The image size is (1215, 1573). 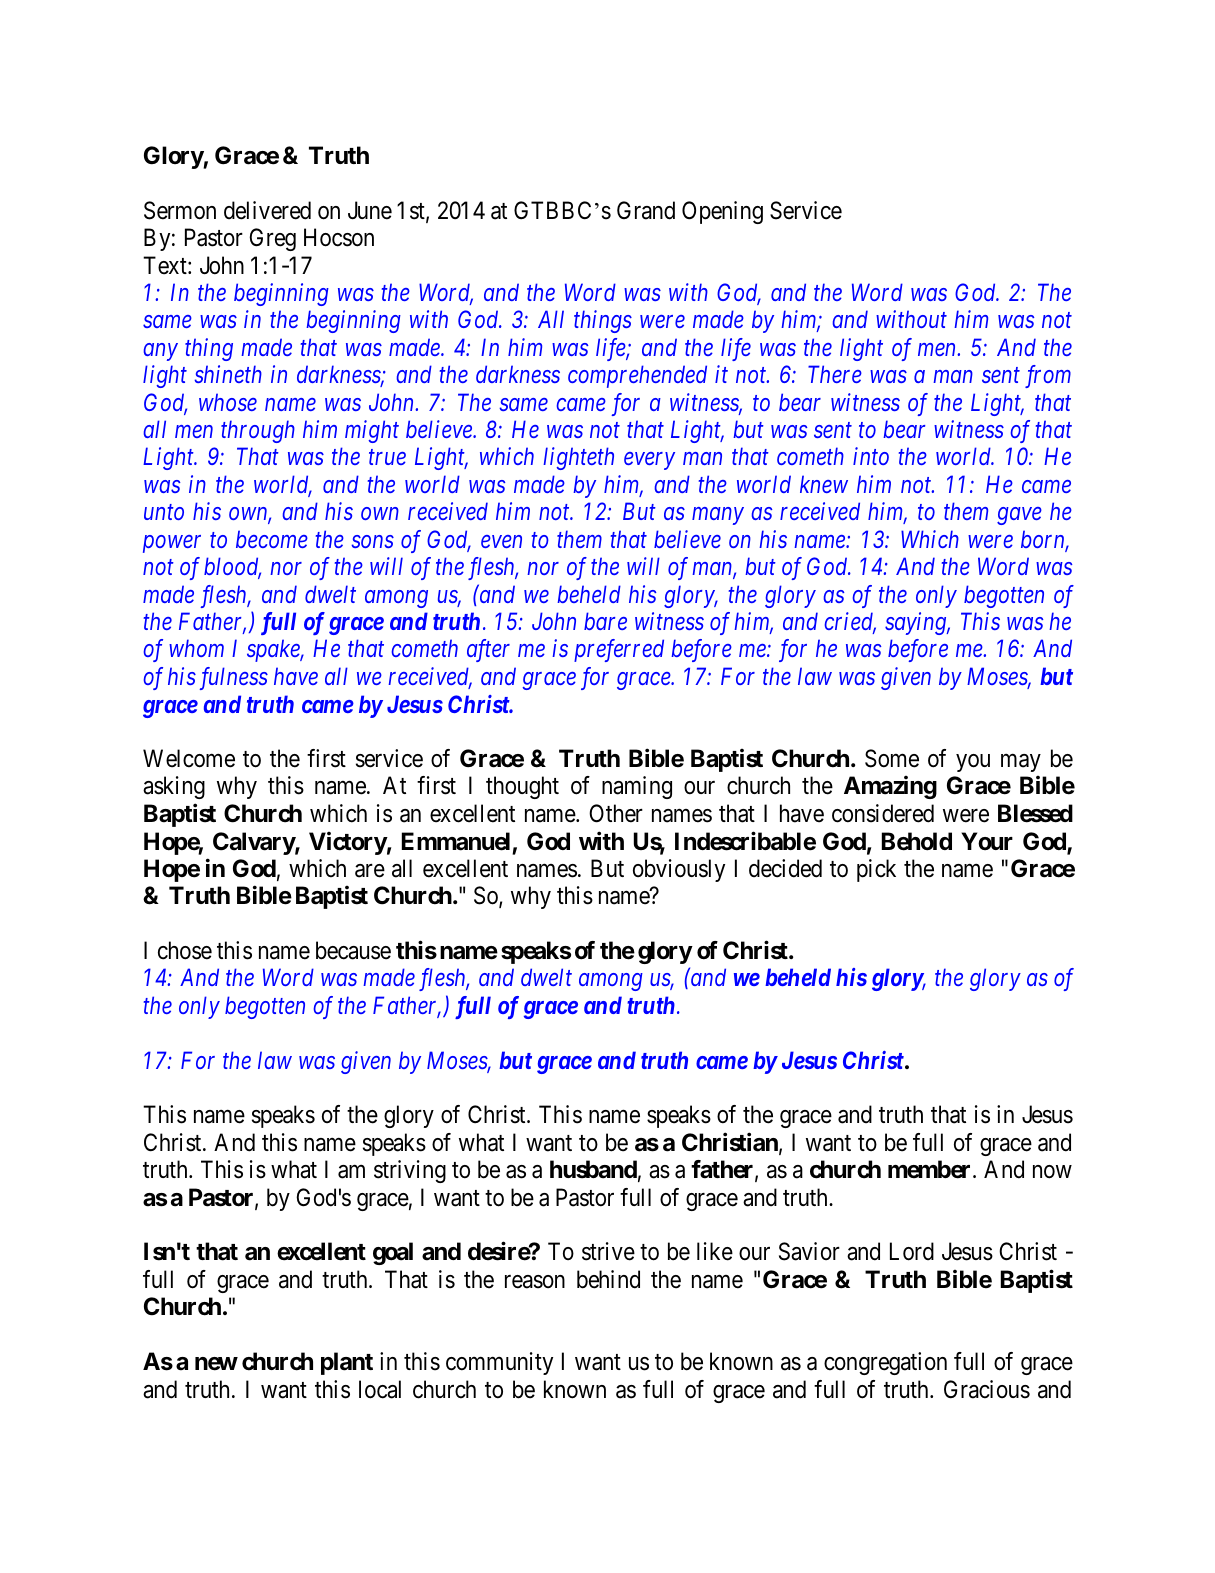 What do you see at coordinates (267, 210) in the document?
I see `delivered` at bounding box center [267, 210].
